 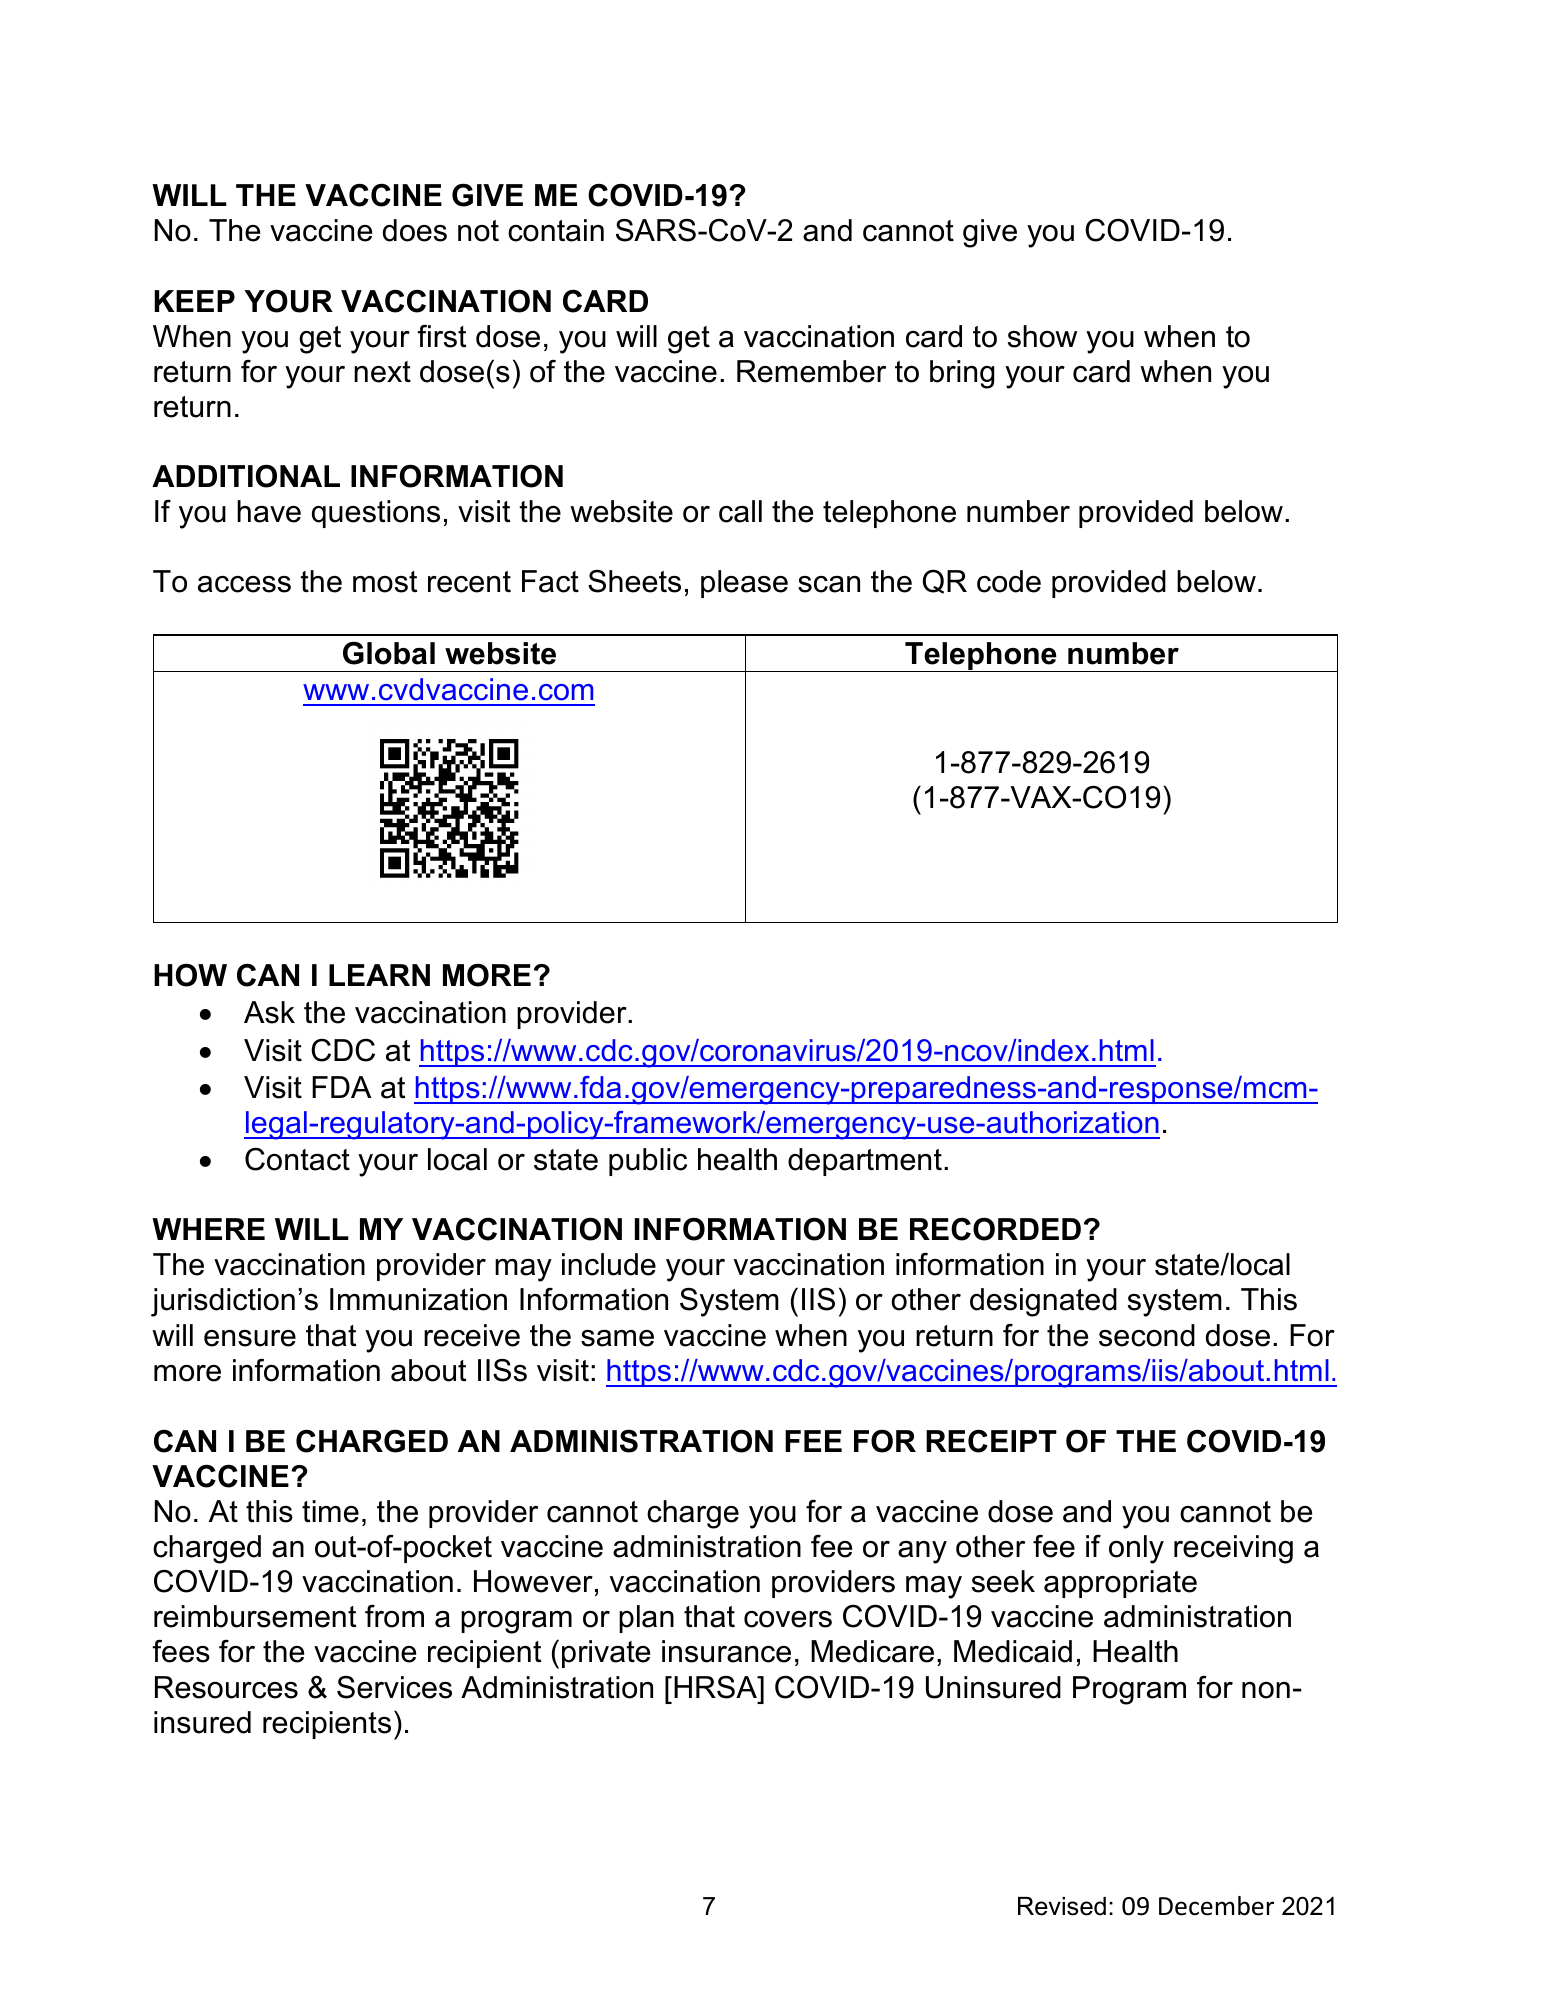 I want to click on Ask, so click(x=269, y=1012).
